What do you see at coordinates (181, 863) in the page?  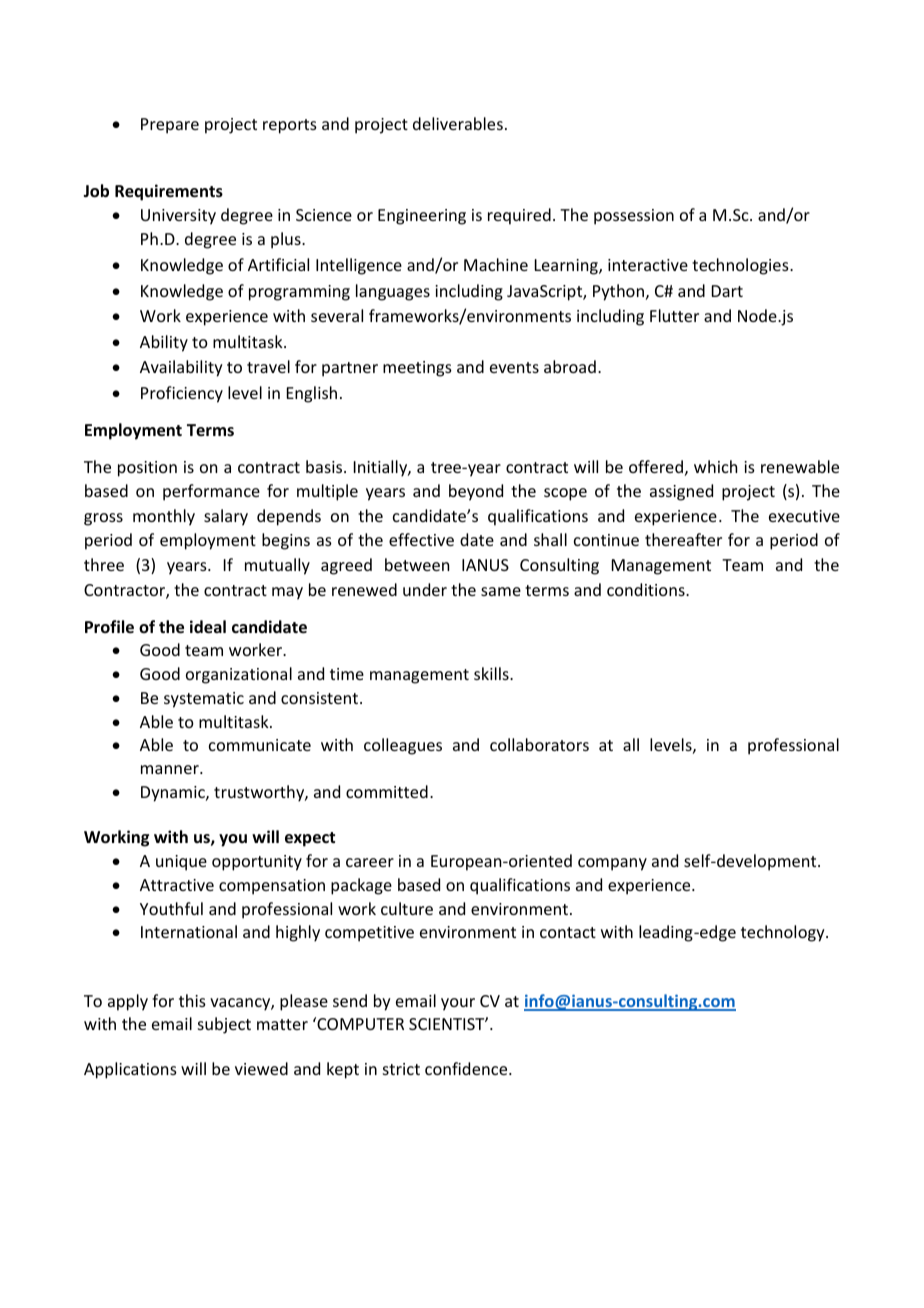 I see `unique` at bounding box center [181, 863].
